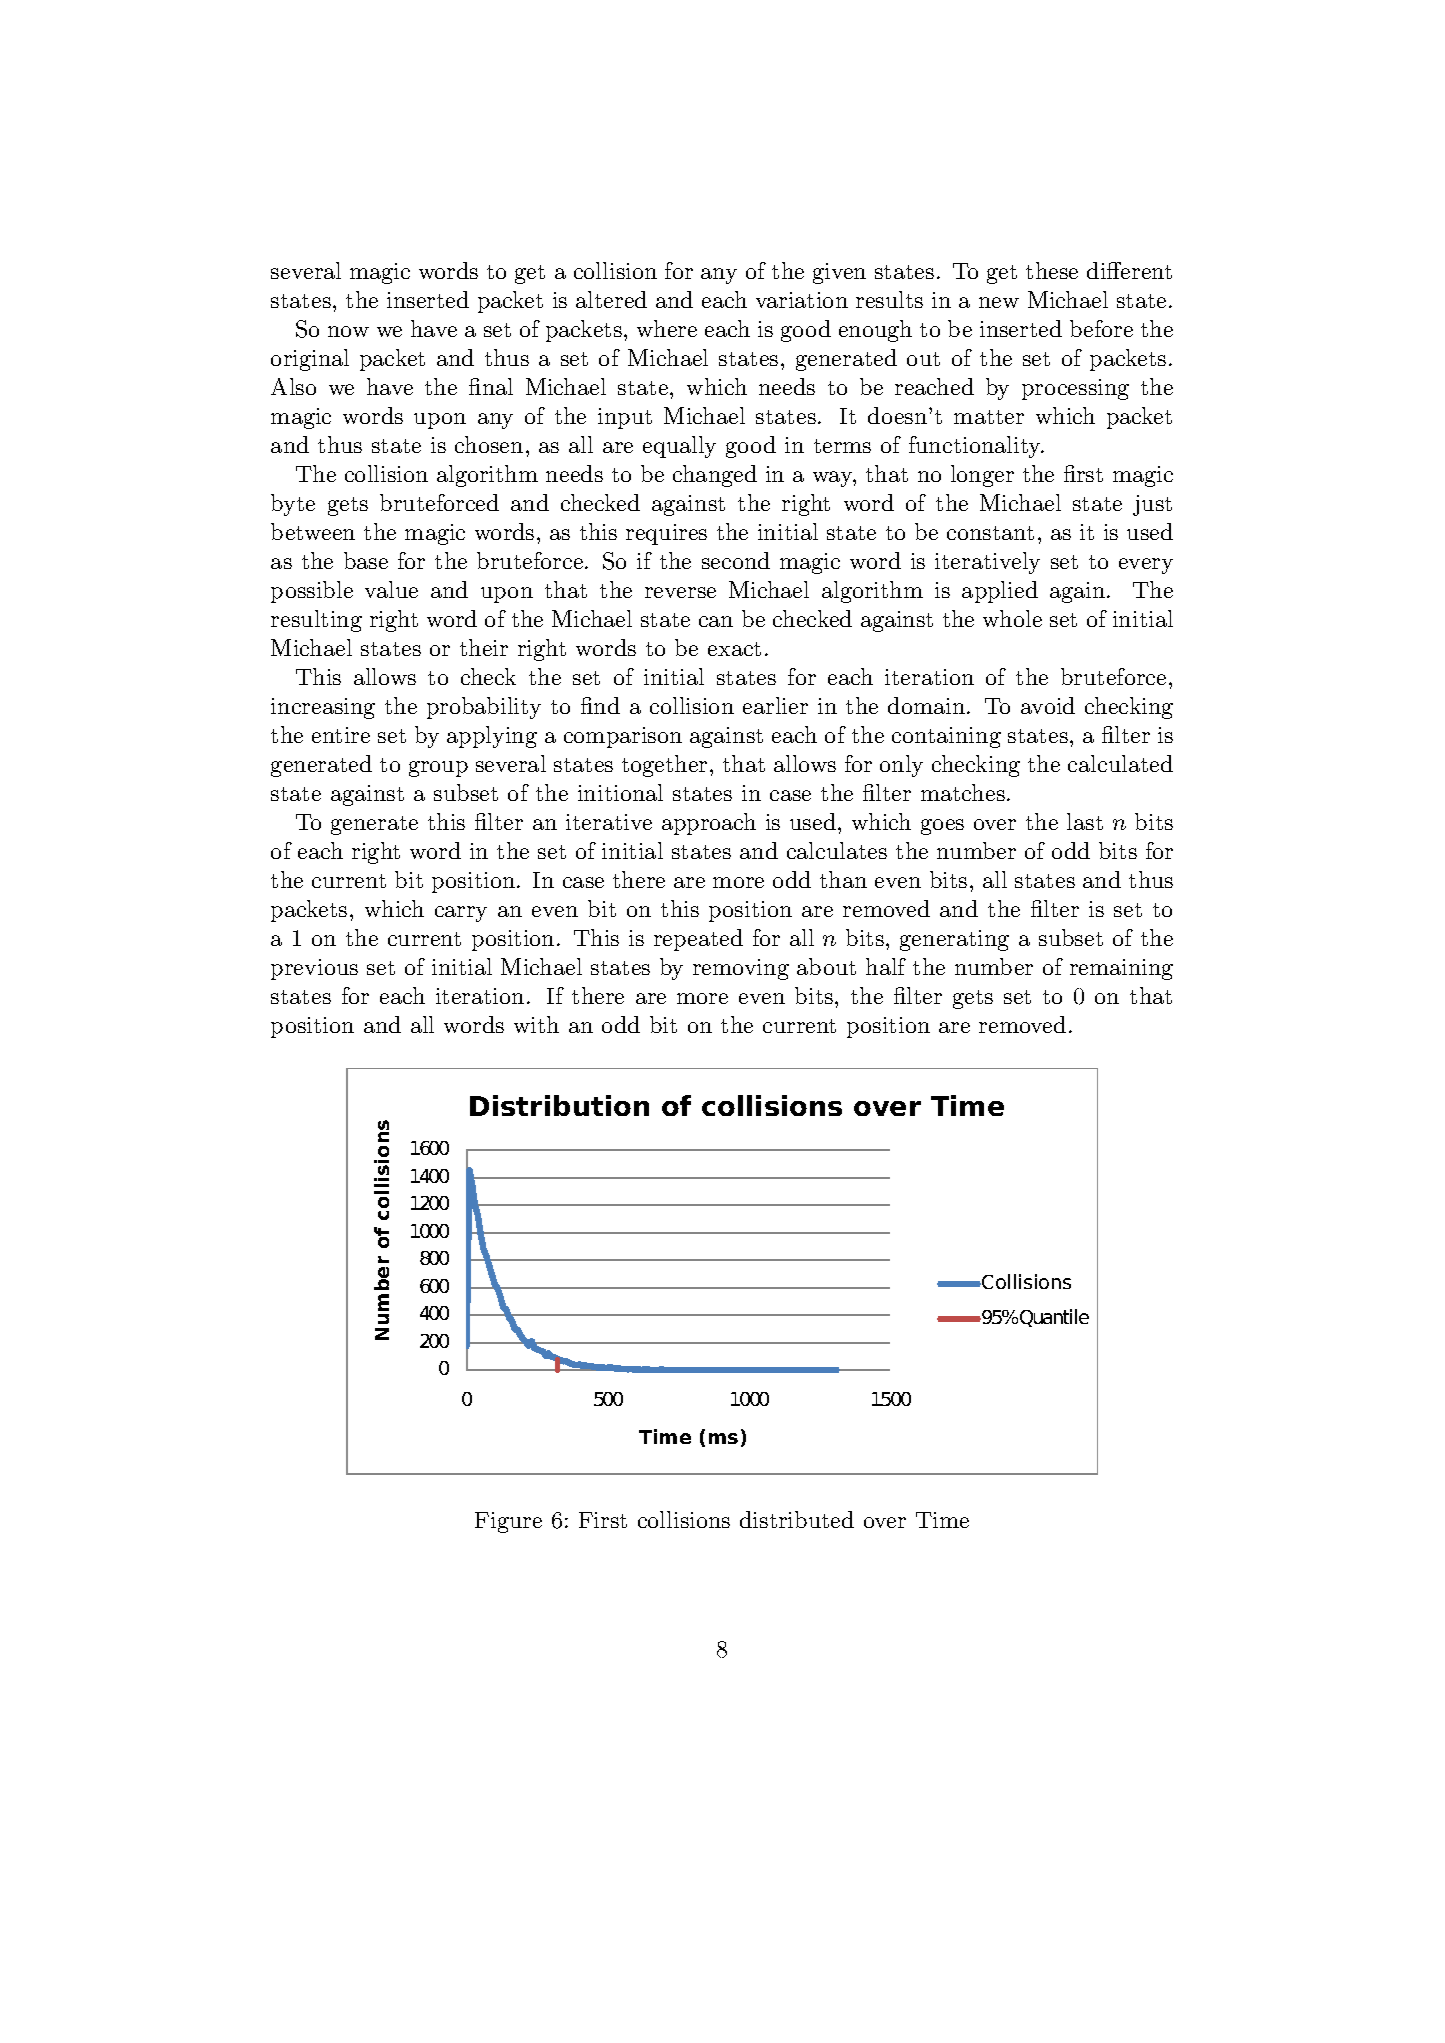 This image has height=2043, width=1445. Describe the element at coordinates (1085, 821) in the image. I see `last` at that location.
